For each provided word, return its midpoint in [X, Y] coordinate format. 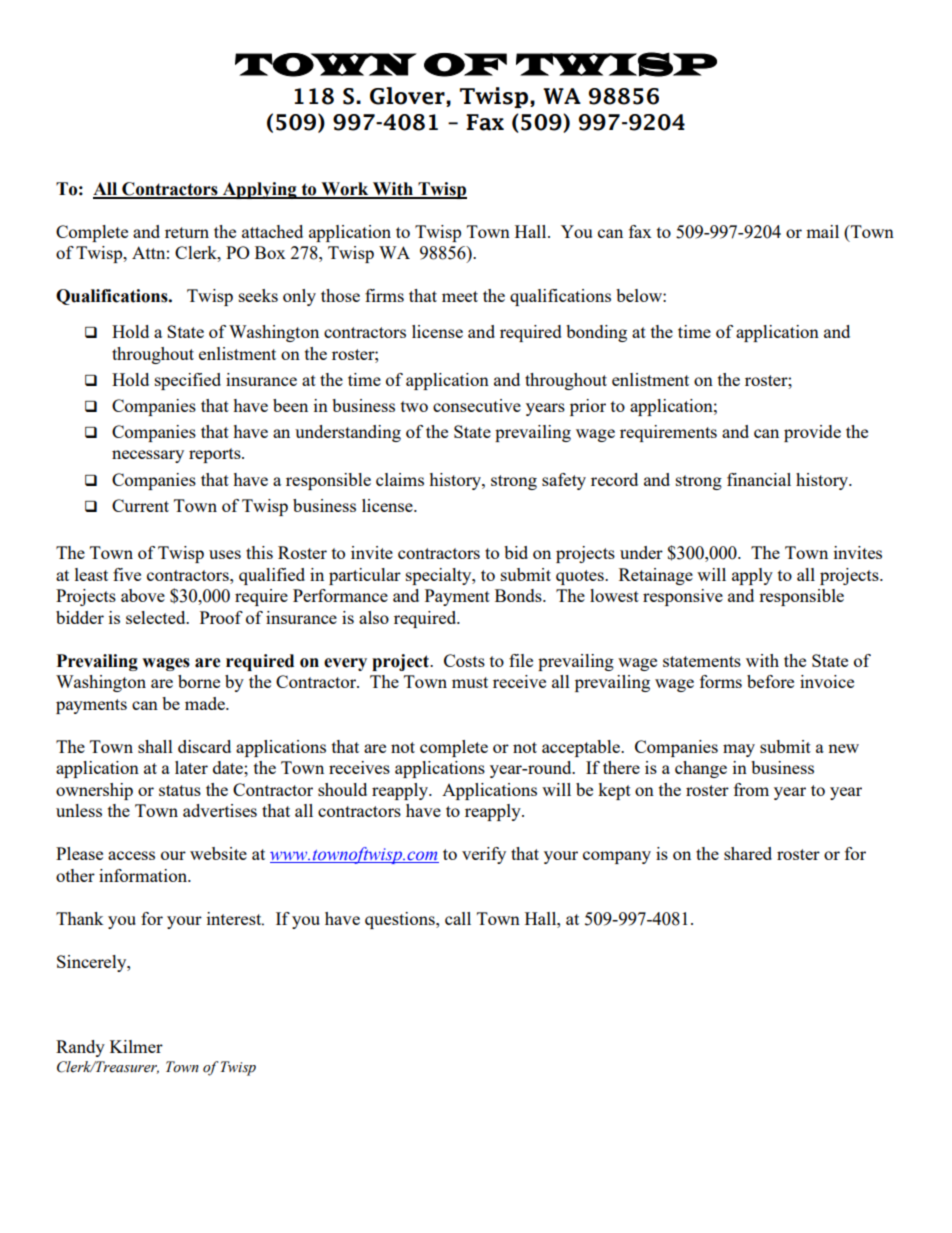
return [187, 232]
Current [140, 505]
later [191, 767]
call [458, 918]
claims [400, 479]
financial [759, 479]
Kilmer [136, 1046]
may [739, 750]
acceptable [582, 748]
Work [345, 190]
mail [822, 231]
